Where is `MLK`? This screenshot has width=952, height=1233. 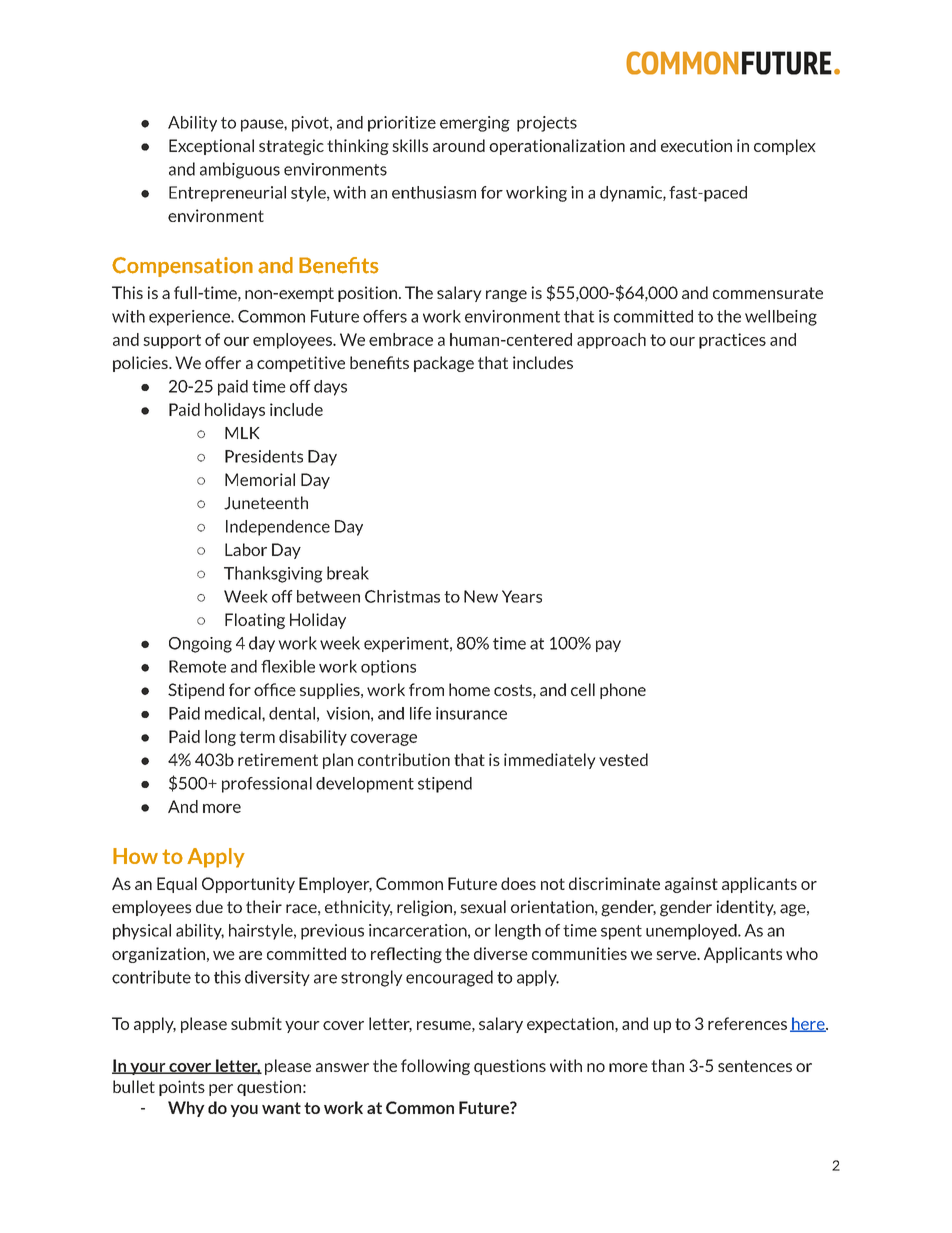 MLK is located at coordinates (242, 433).
